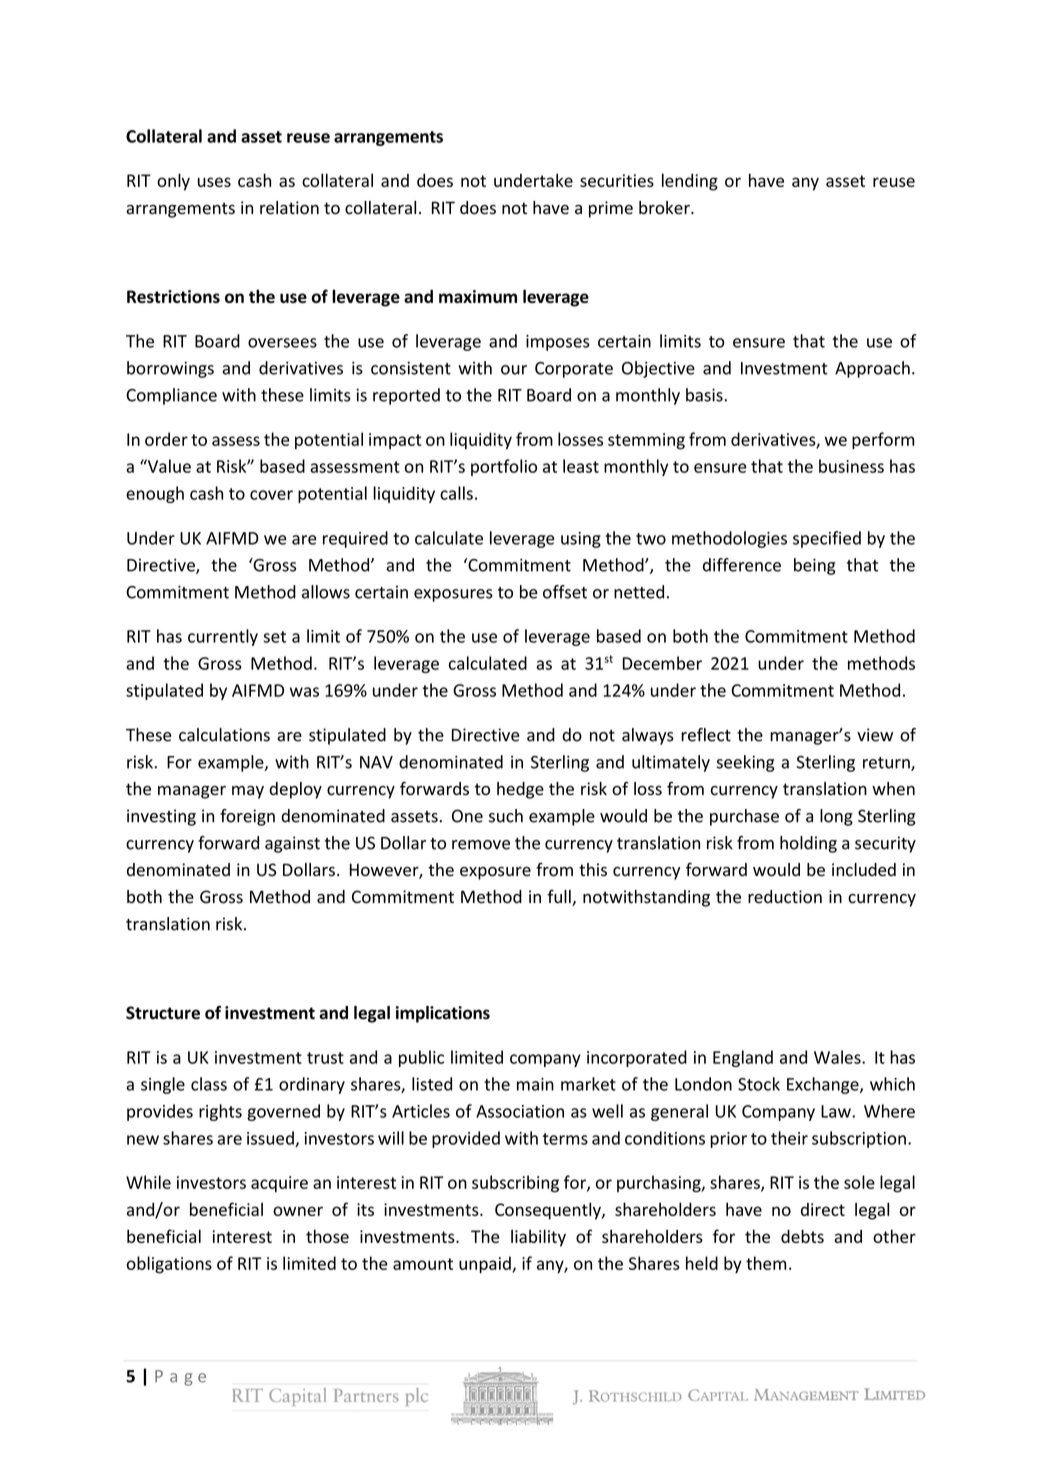 This screenshot has height=1472, width=1041. I want to click on cover, so click(271, 495).
